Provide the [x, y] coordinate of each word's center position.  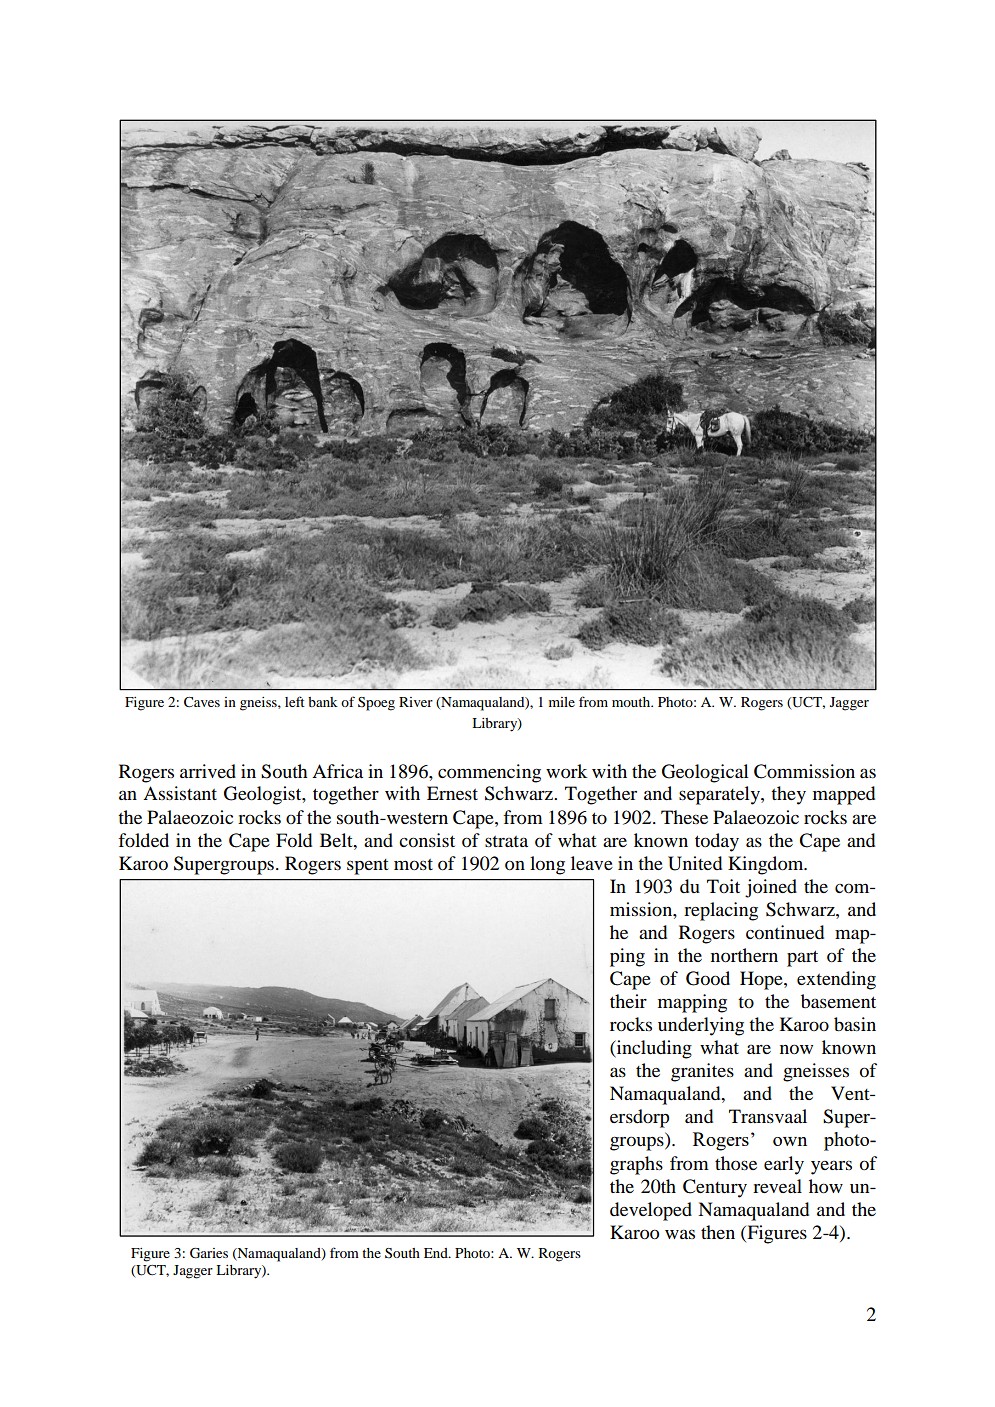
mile [562, 702]
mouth [632, 702]
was [680, 1234]
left [295, 701]
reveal [777, 1186]
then [718, 1232]
